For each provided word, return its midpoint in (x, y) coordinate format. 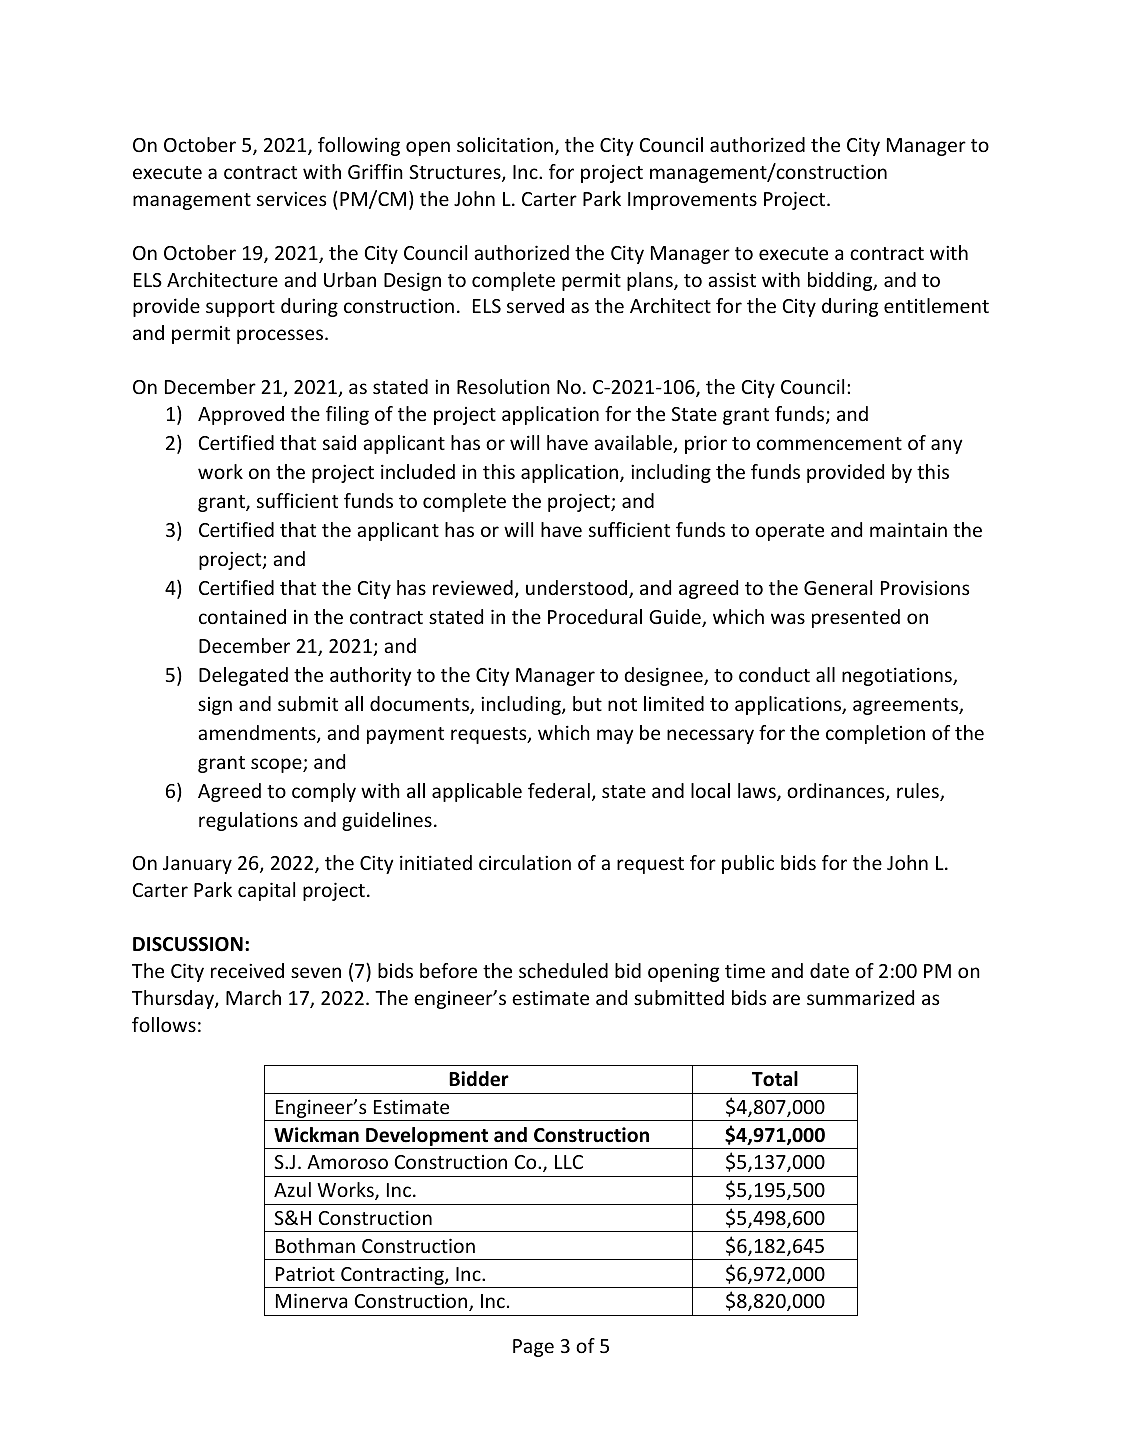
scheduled (563, 970)
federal (559, 790)
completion (875, 734)
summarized (860, 997)
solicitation (505, 144)
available (634, 444)
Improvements (692, 201)
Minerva (311, 1300)
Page (533, 1348)
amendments (258, 734)
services (291, 198)
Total (775, 1079)
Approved (241, 415)
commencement (829, 443)
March (253, 997)
